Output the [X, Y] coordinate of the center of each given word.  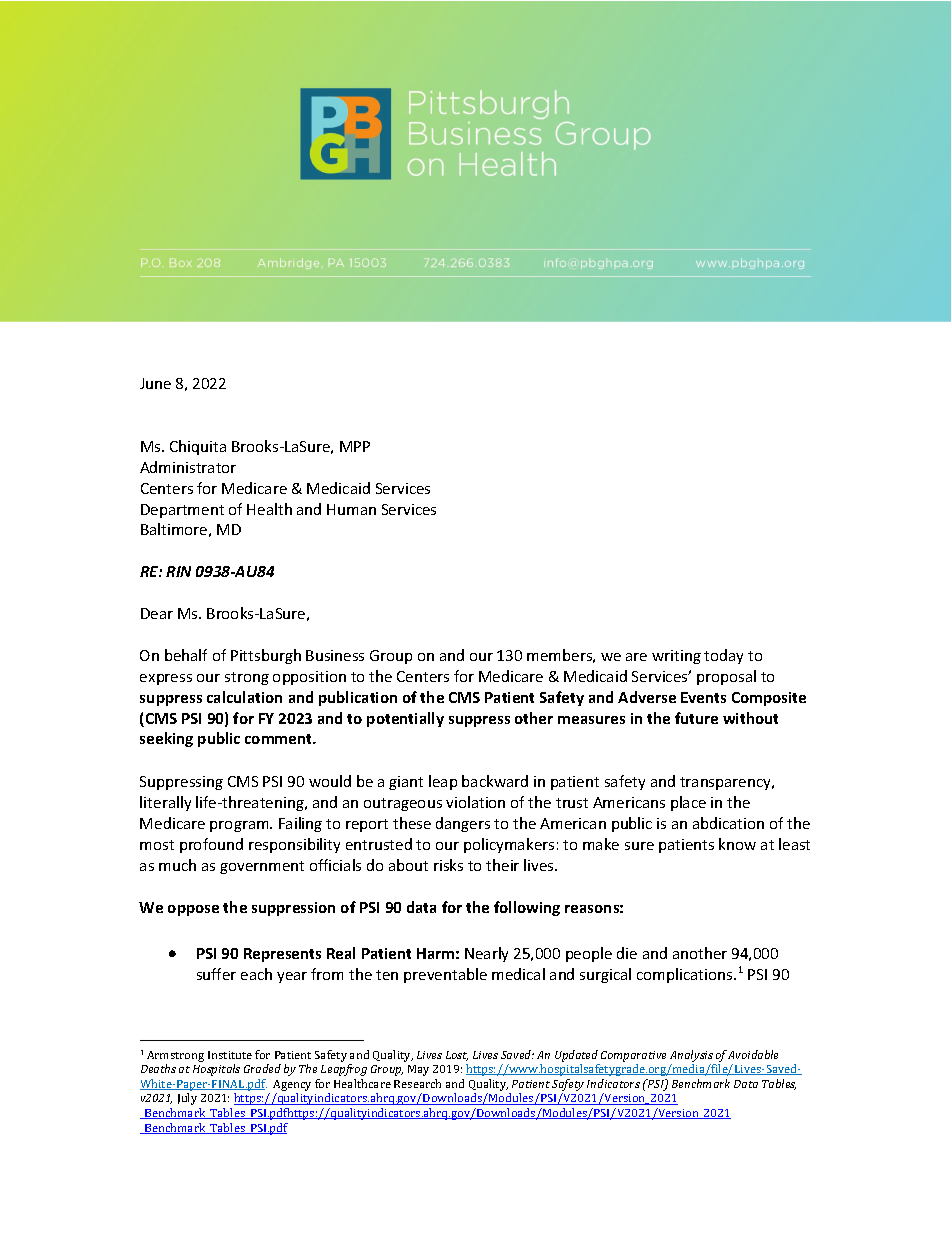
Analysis [691, 1056]
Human [351, 509]
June [155, 383]
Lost [457, 1056]
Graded [262, 1068]
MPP [355, 446]
